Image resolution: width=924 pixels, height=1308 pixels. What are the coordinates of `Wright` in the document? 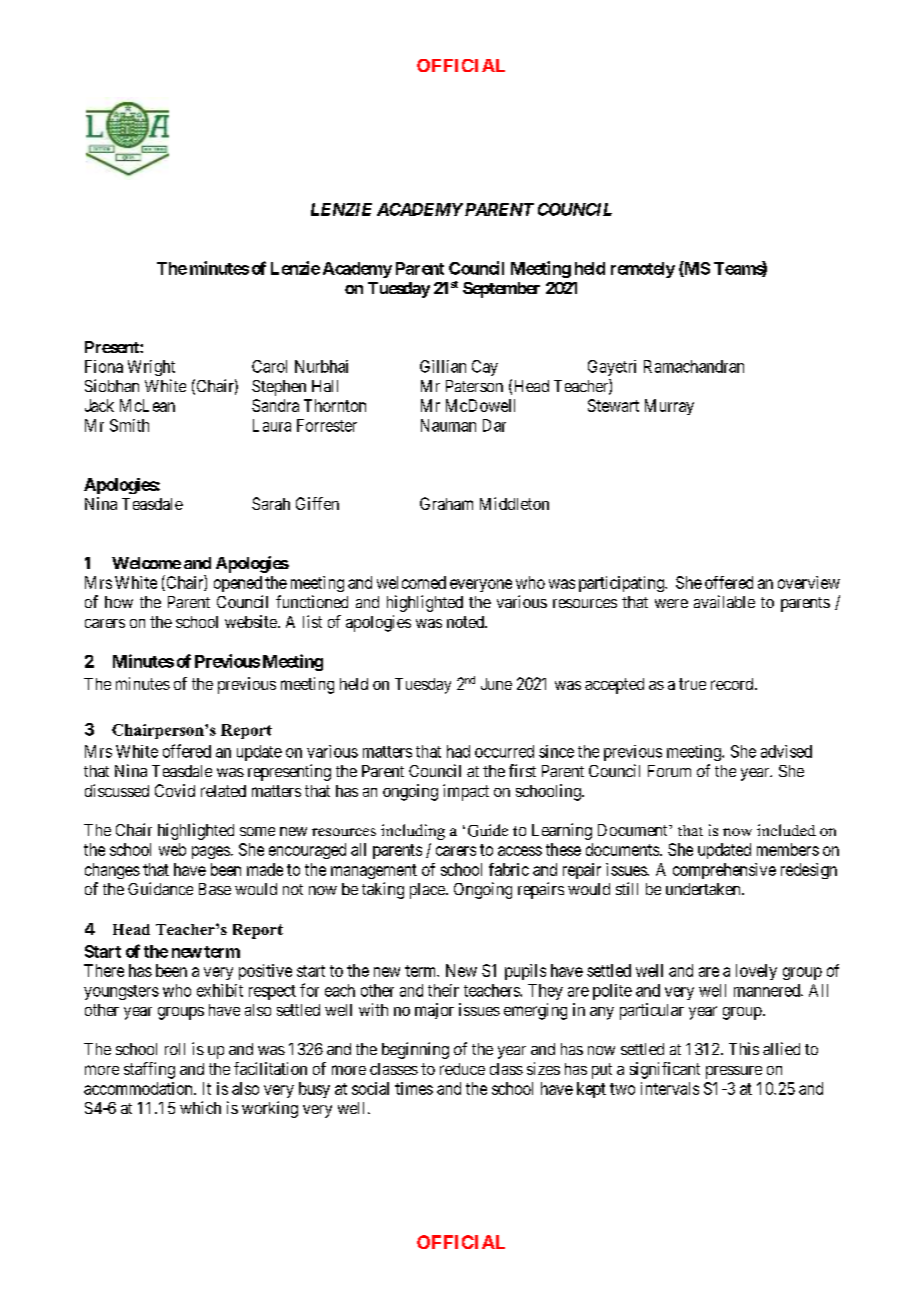 It's located at (151, 368).
